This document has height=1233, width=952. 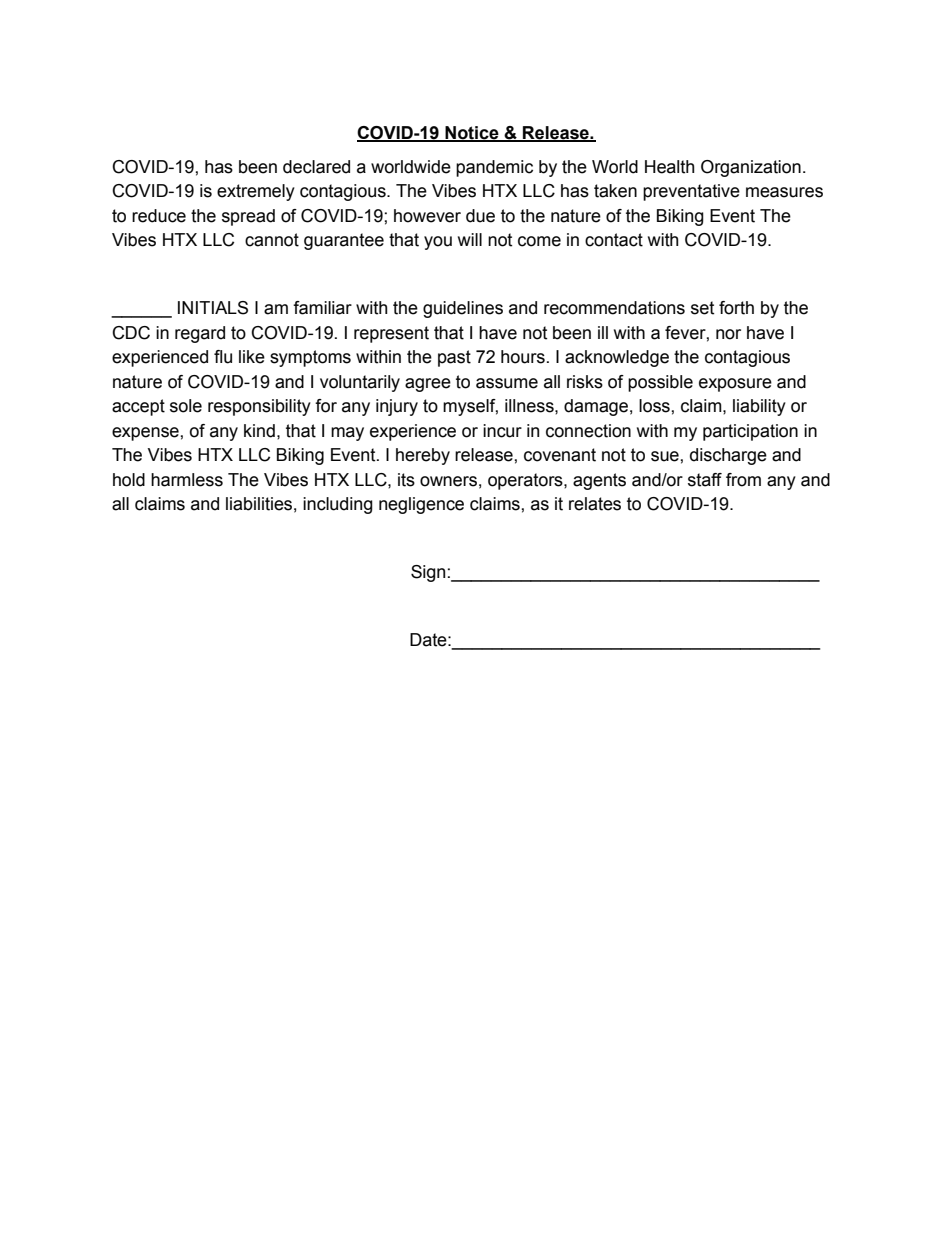 What do you see at coordinates (213, 308) in the document?
I see `INITIALS` at bounding box center [213, 308].
